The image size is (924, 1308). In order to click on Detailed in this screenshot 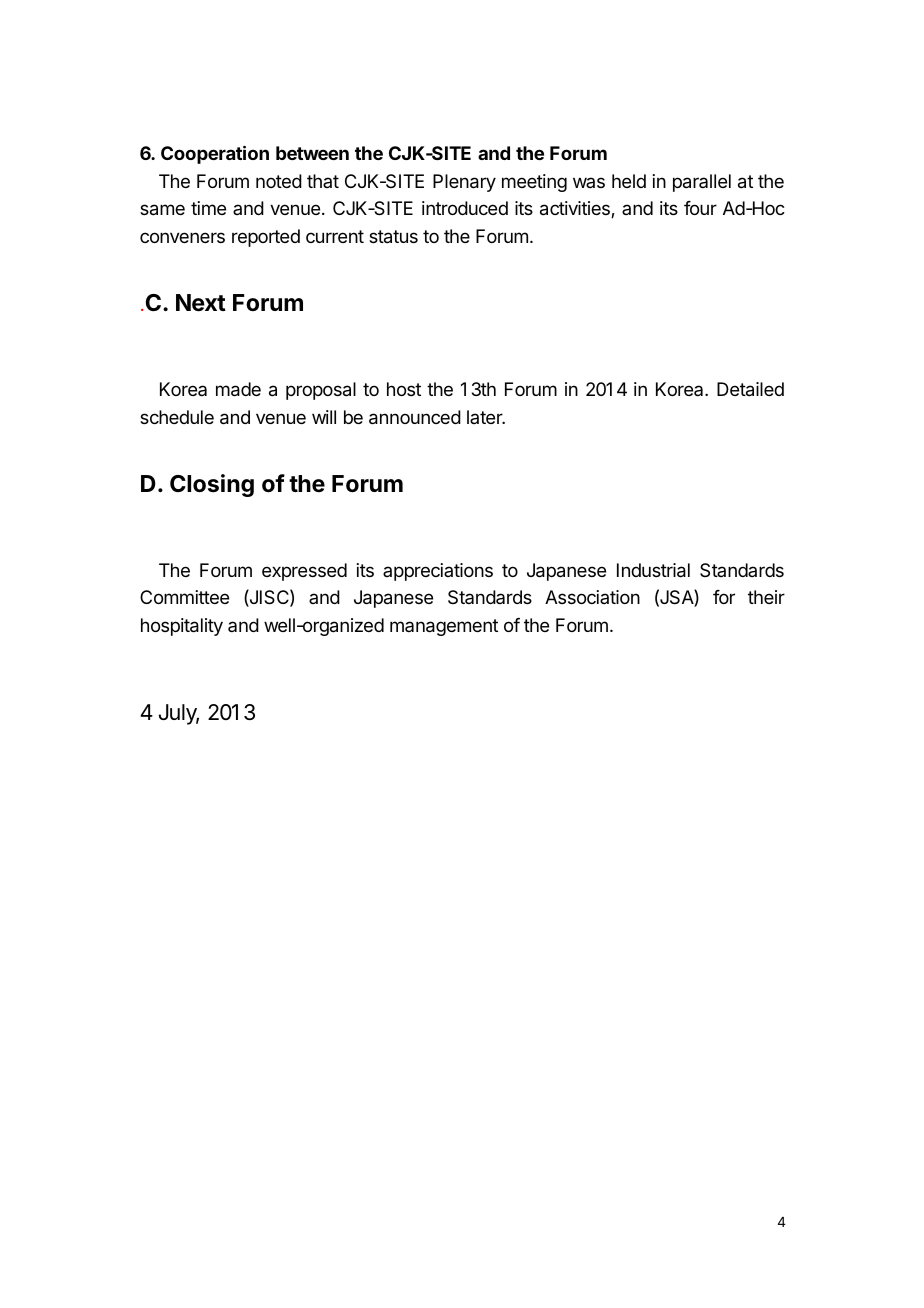, I will do `click(750, 389)`.
